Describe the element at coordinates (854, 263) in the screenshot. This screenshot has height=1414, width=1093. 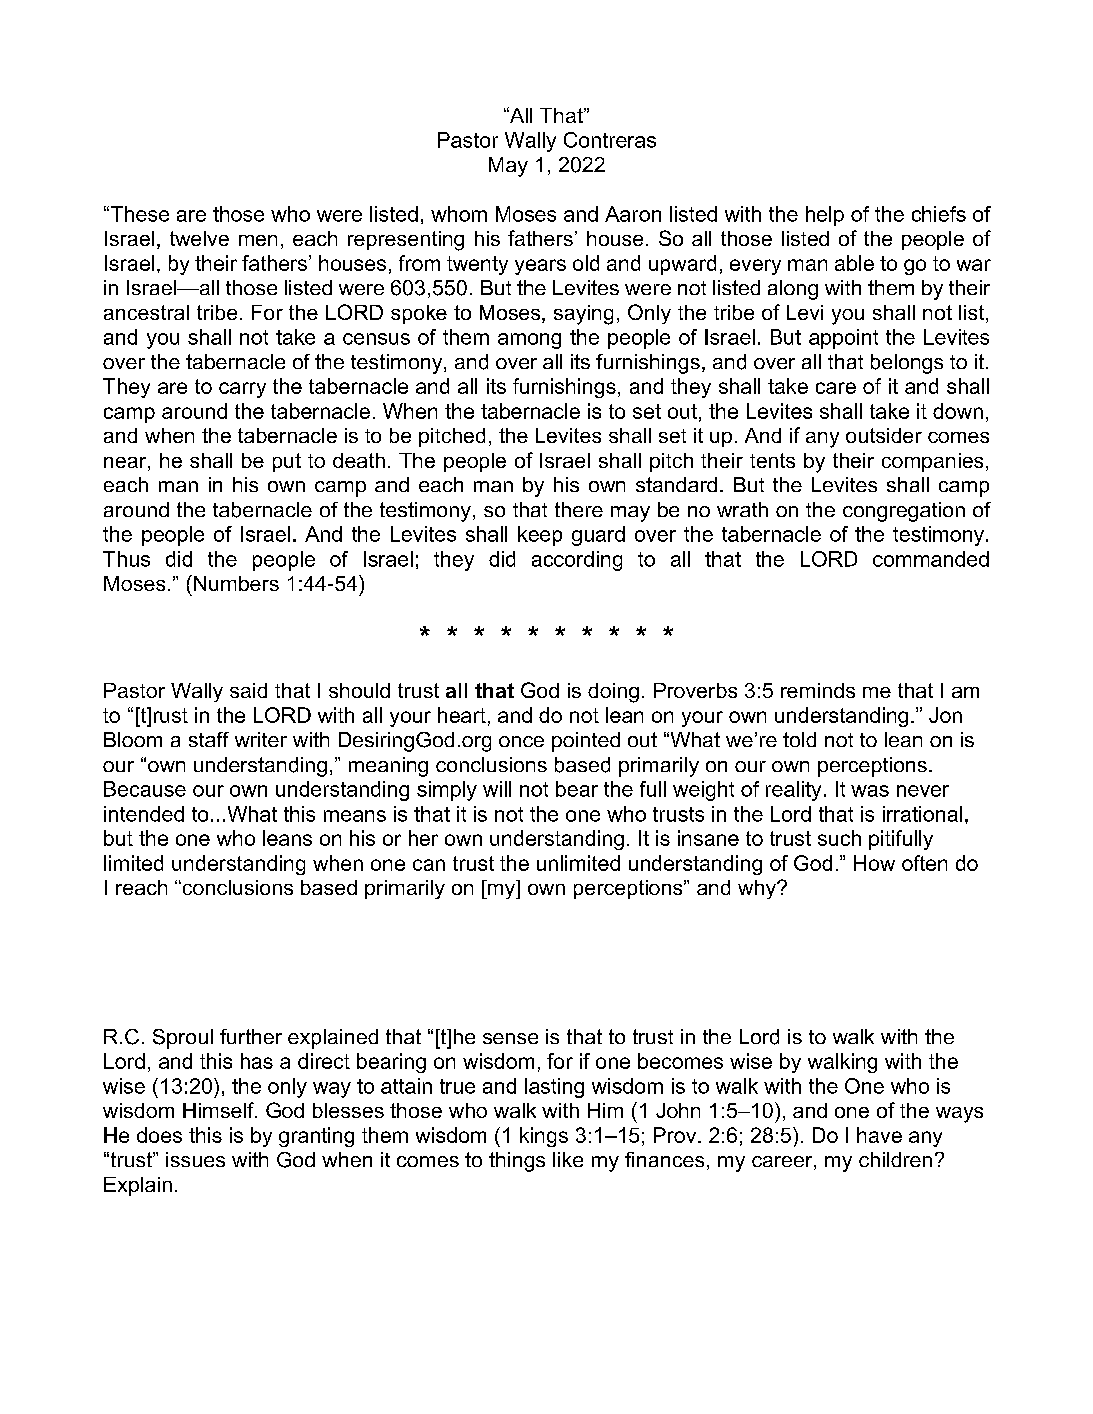
I see `able` at that location.
